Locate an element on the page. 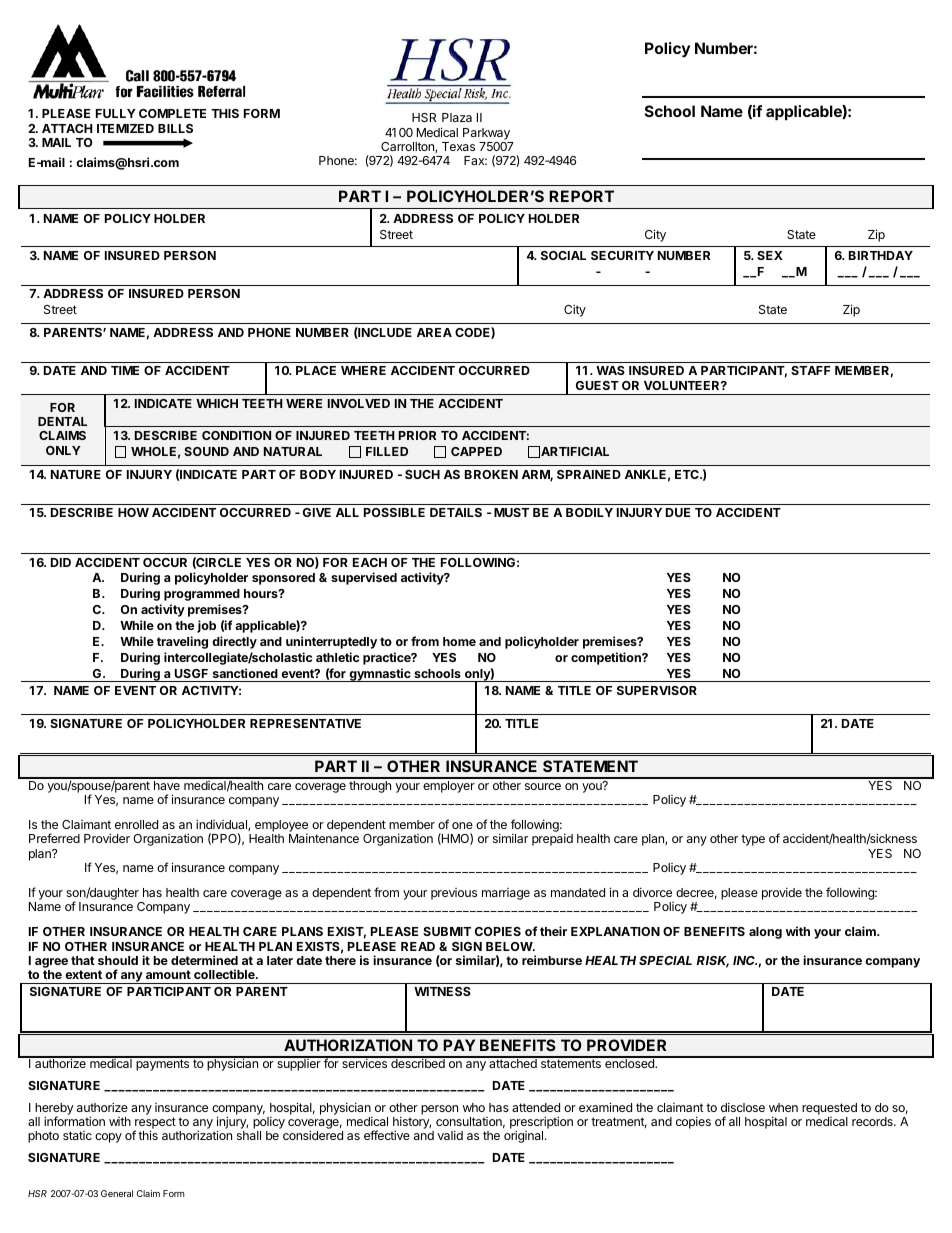 The image size is (952, 1233). traveling is located at coordinates (182, 642).
